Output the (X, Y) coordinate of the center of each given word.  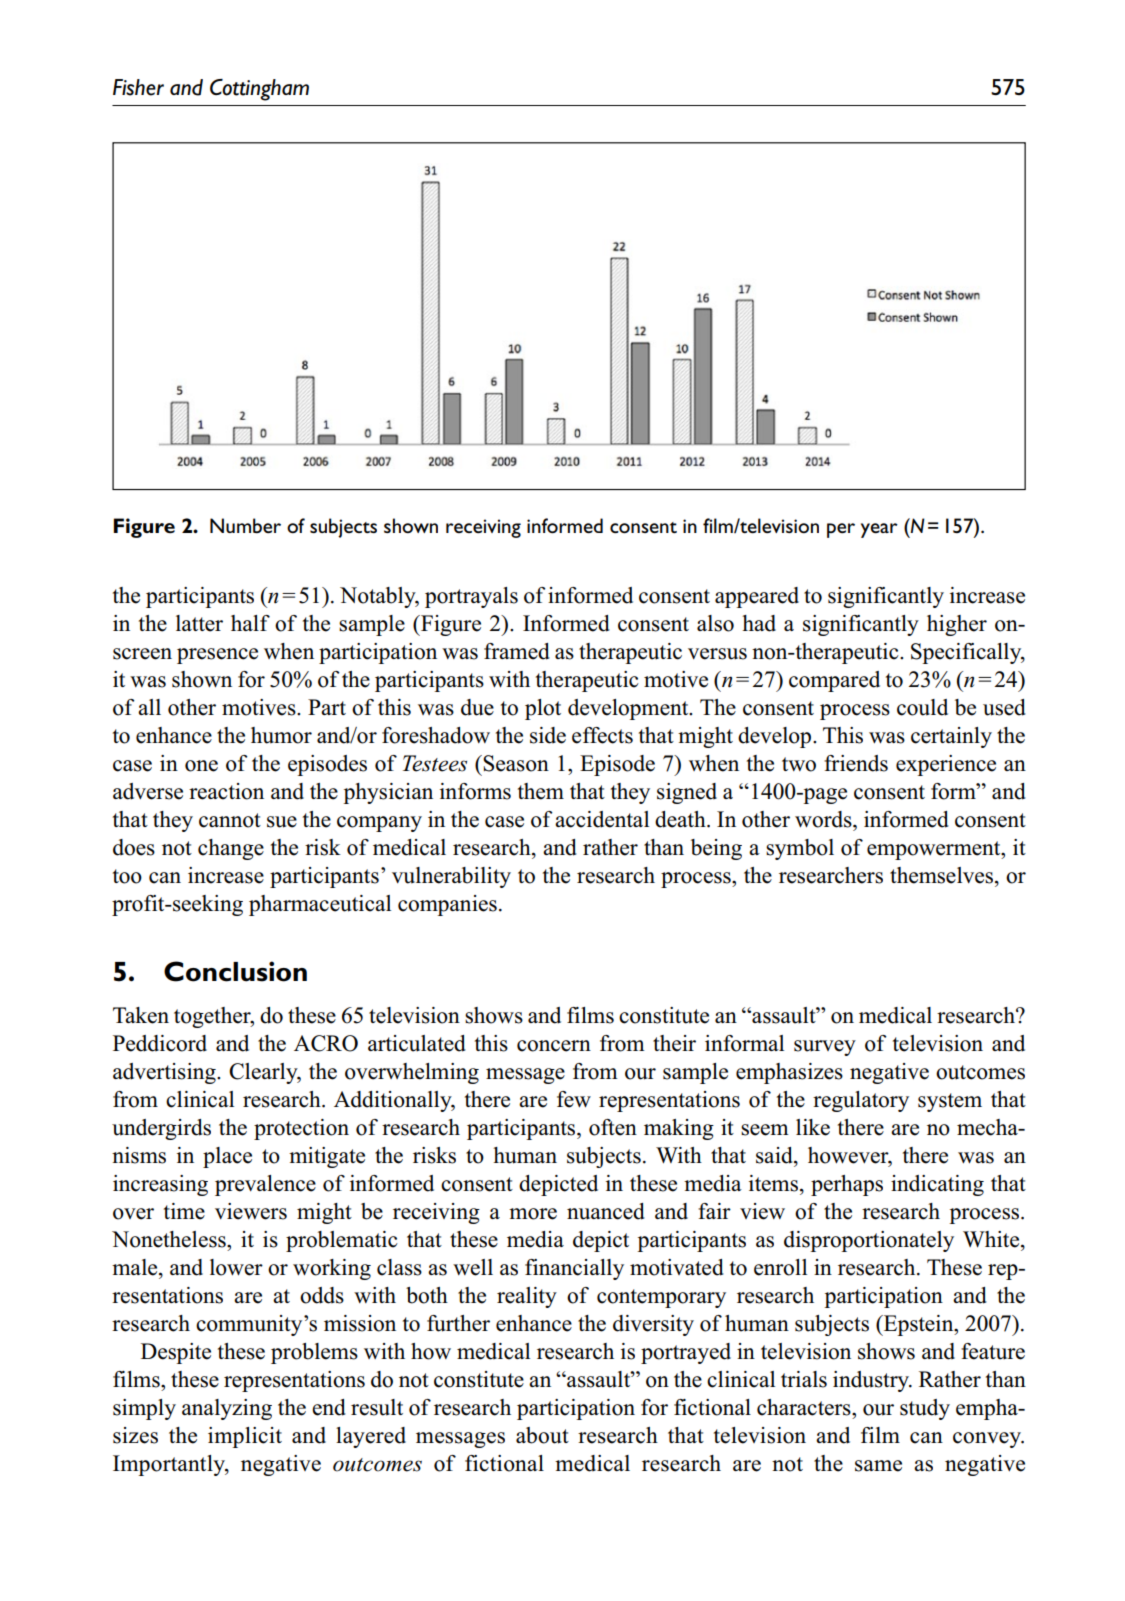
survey (825, 1048)
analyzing (227, 1409)
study (925, 1409)
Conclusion (235, 971)
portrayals (471, 597)
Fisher (138, 87)
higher (957, 625)
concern (554, 1046)
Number (245, 525)
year (879, 530)
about (542, 1435)
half (250, 623)
